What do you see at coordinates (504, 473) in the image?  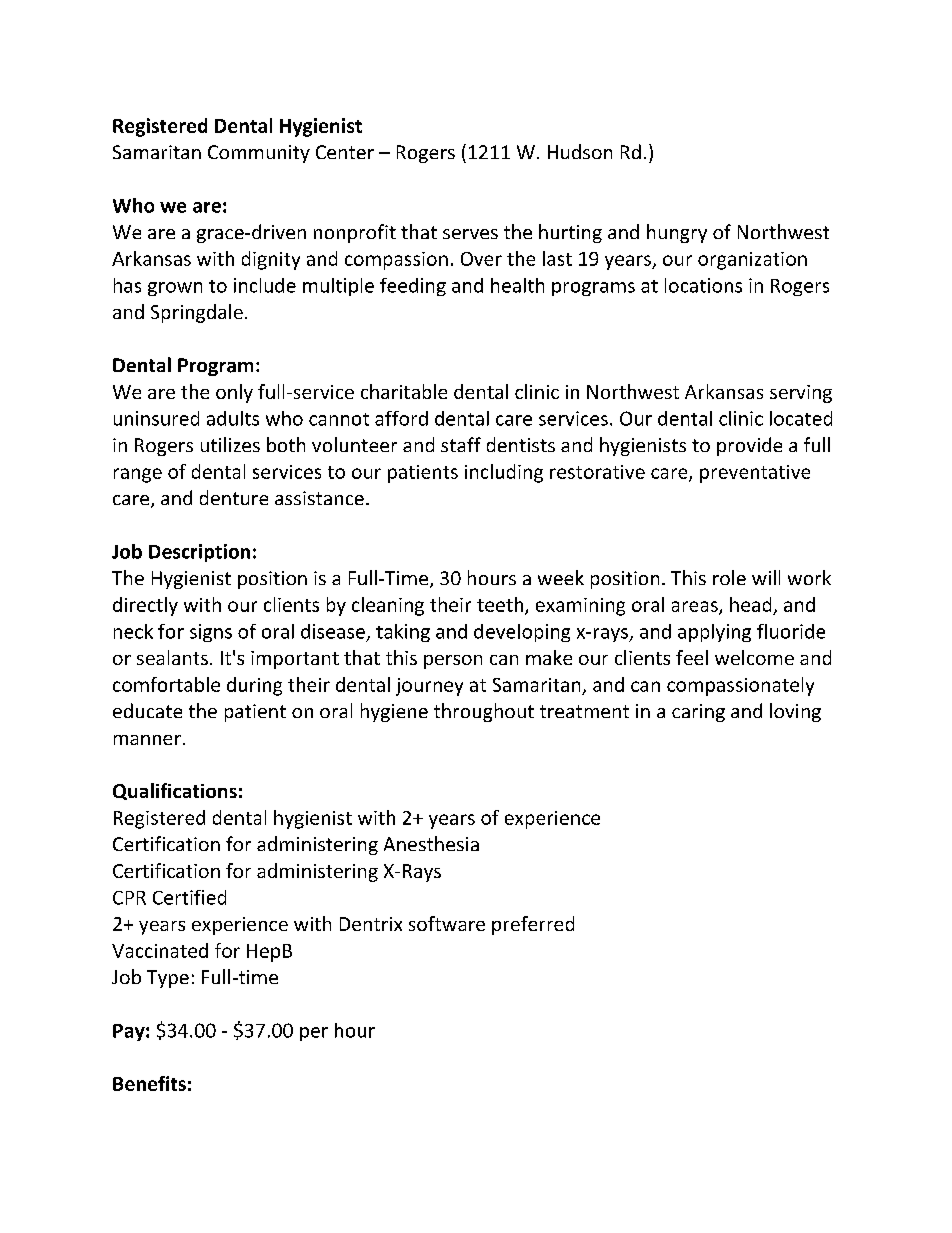 I see `including` at bounding box center [504, 473].
